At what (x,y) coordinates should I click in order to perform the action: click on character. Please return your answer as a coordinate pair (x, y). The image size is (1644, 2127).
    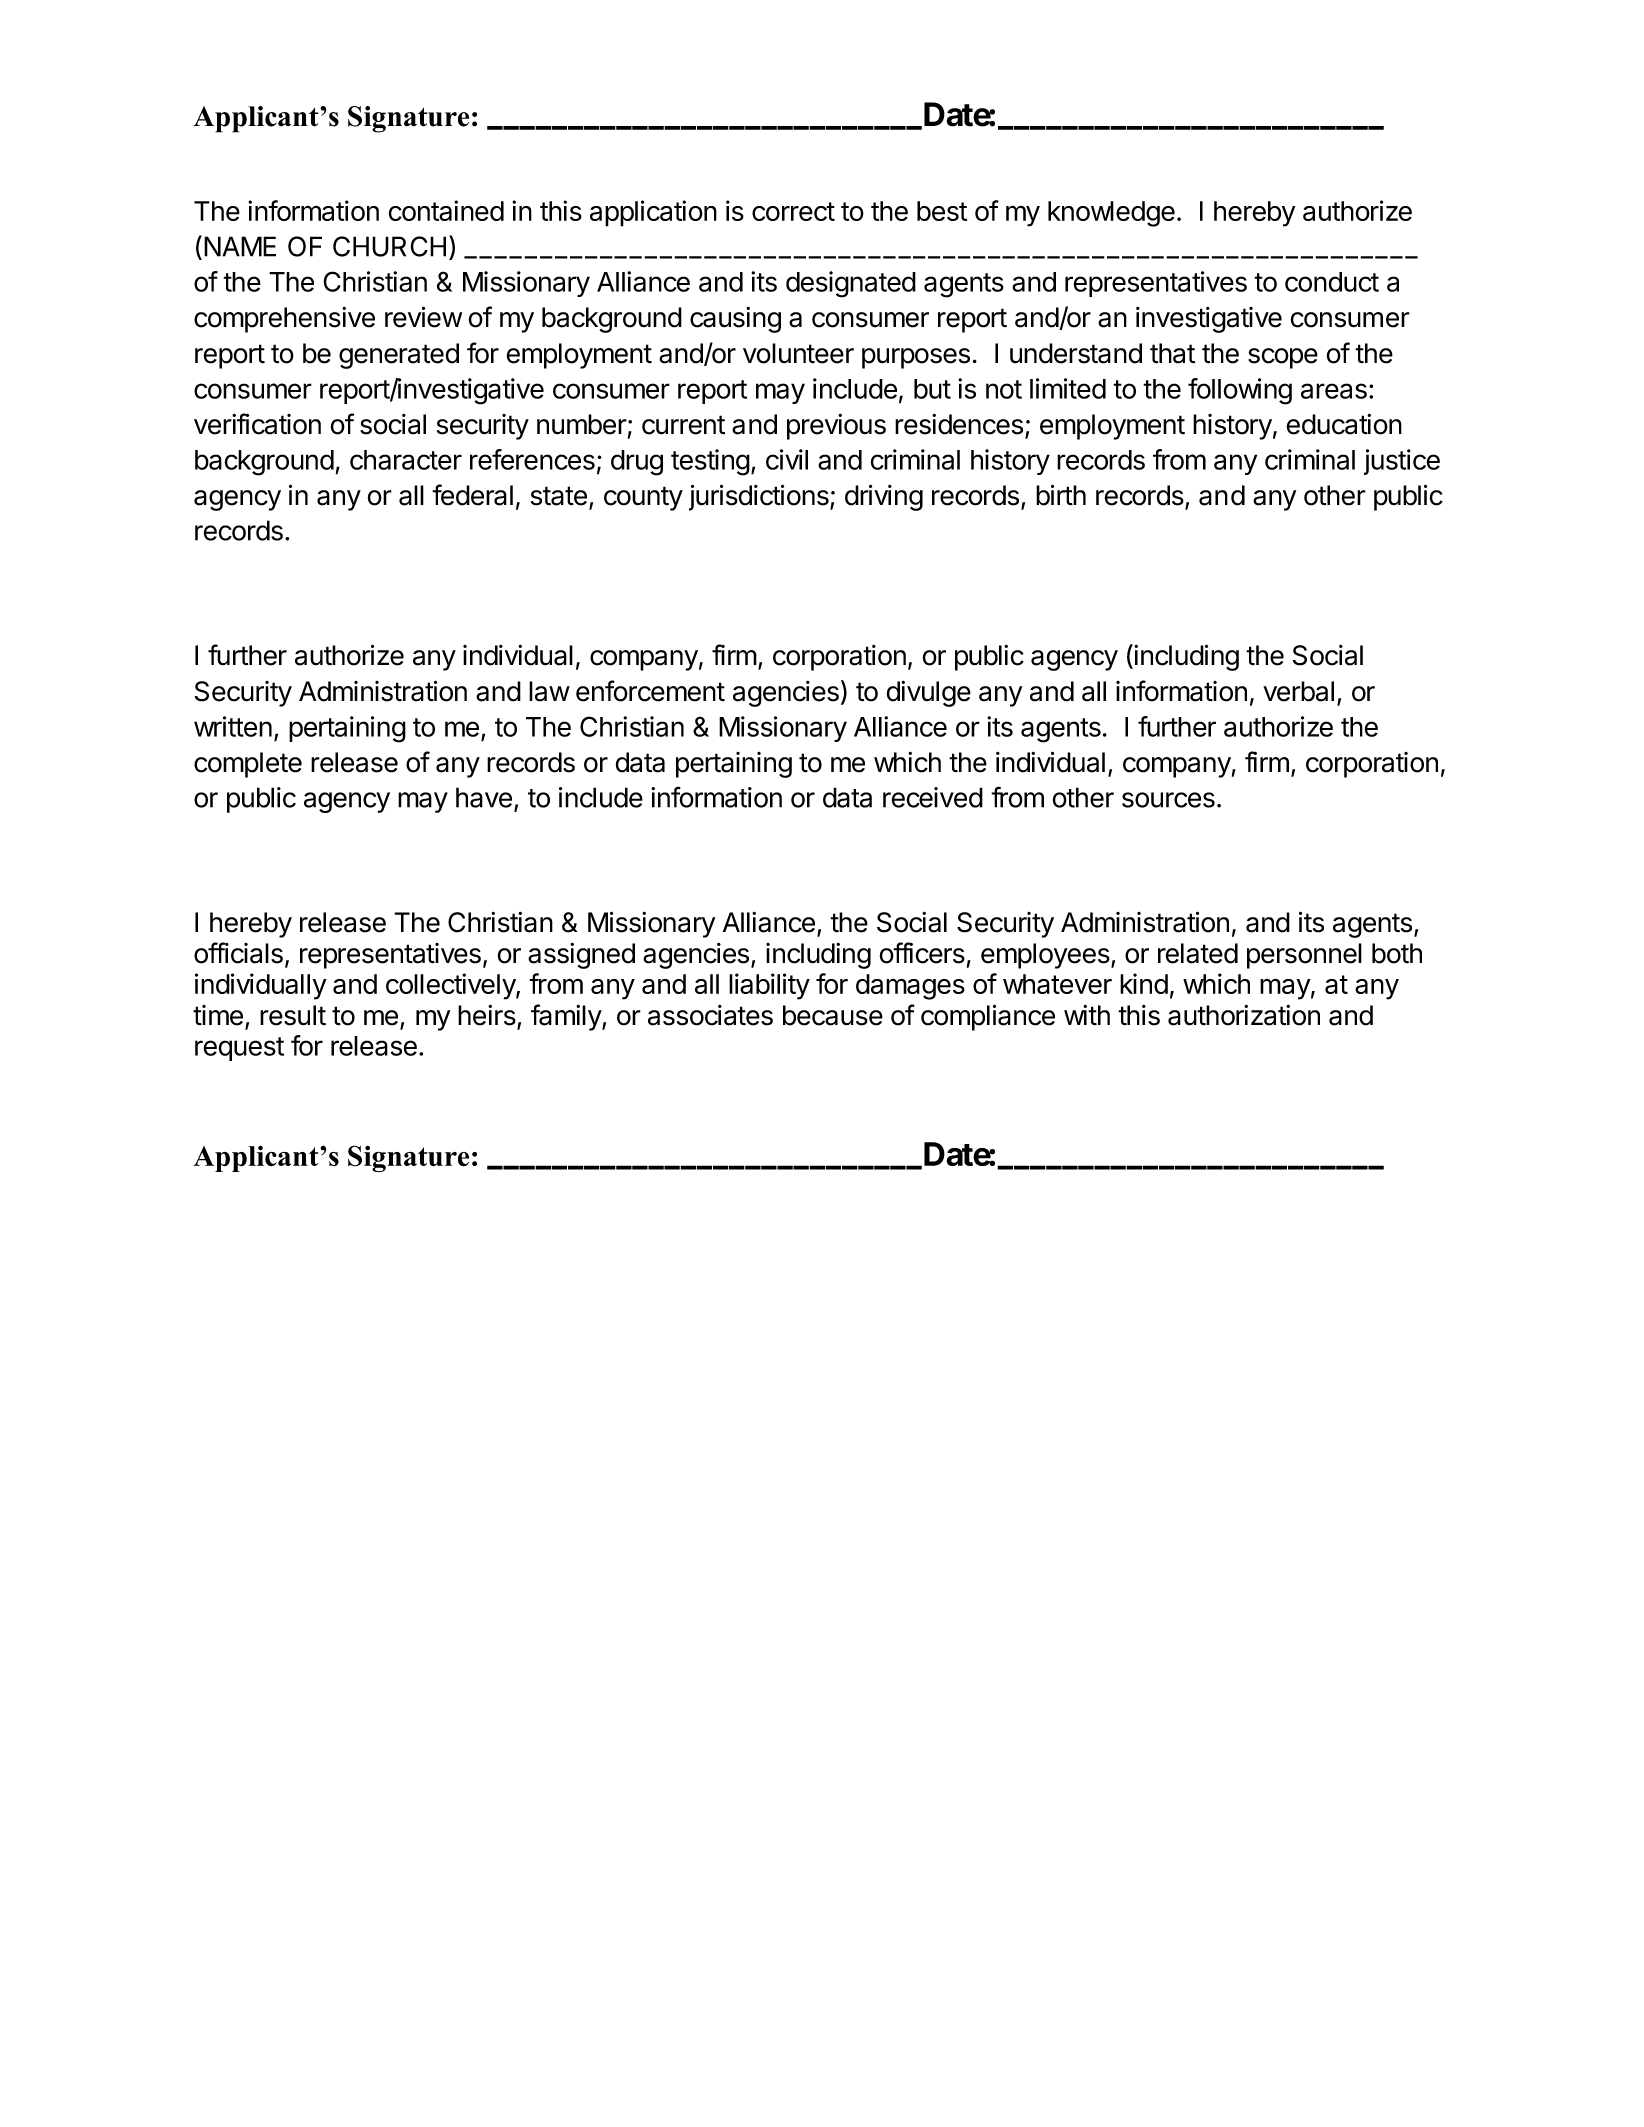
    Looking at the image, I should click on (406, 460).
